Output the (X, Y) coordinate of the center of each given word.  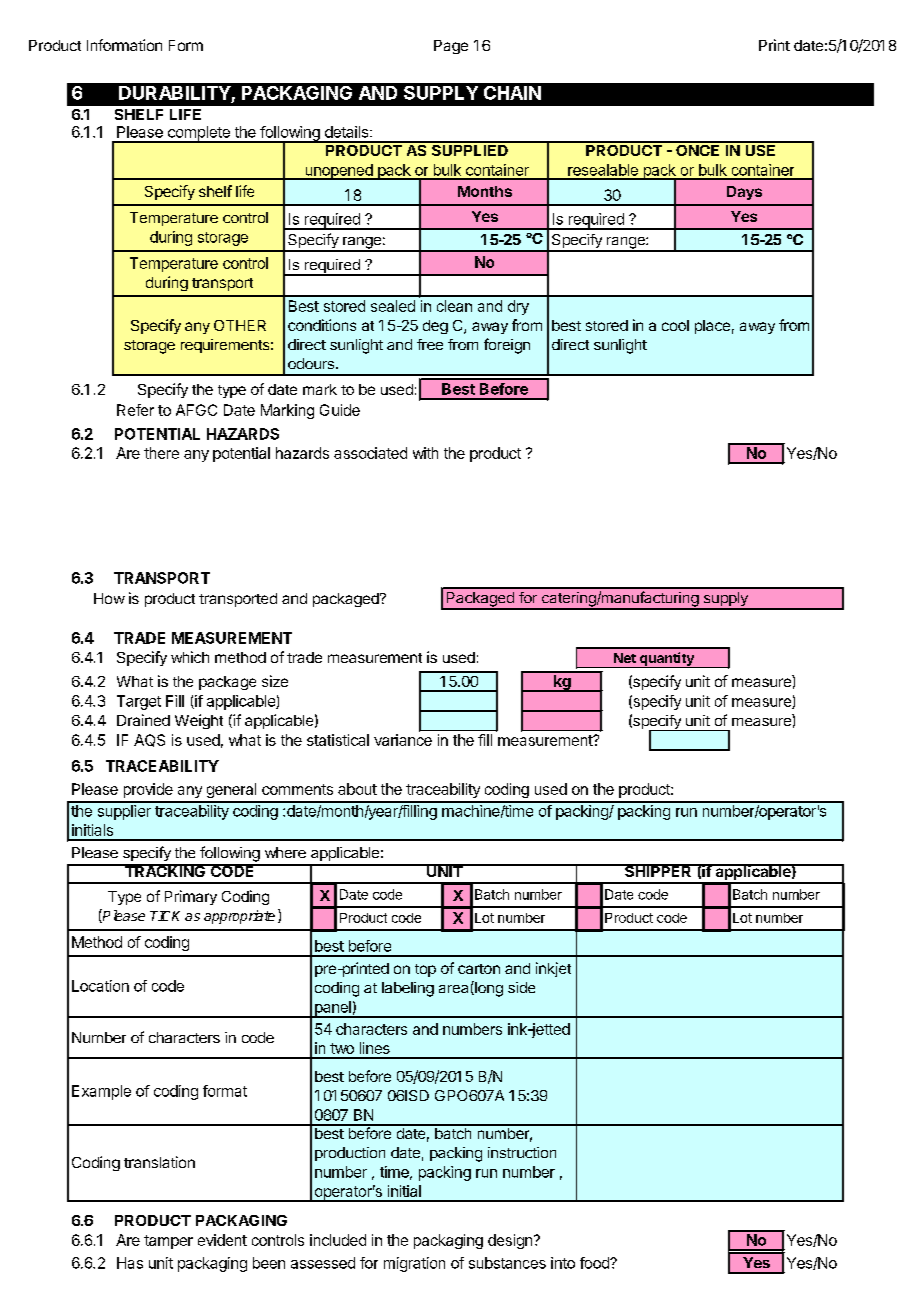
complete (198, 134)
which (190, 657)
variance (403, 740)
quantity (667, 660)
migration (414, 1264)
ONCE (698, 149)
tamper (168, 1242)
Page (451, 47)
